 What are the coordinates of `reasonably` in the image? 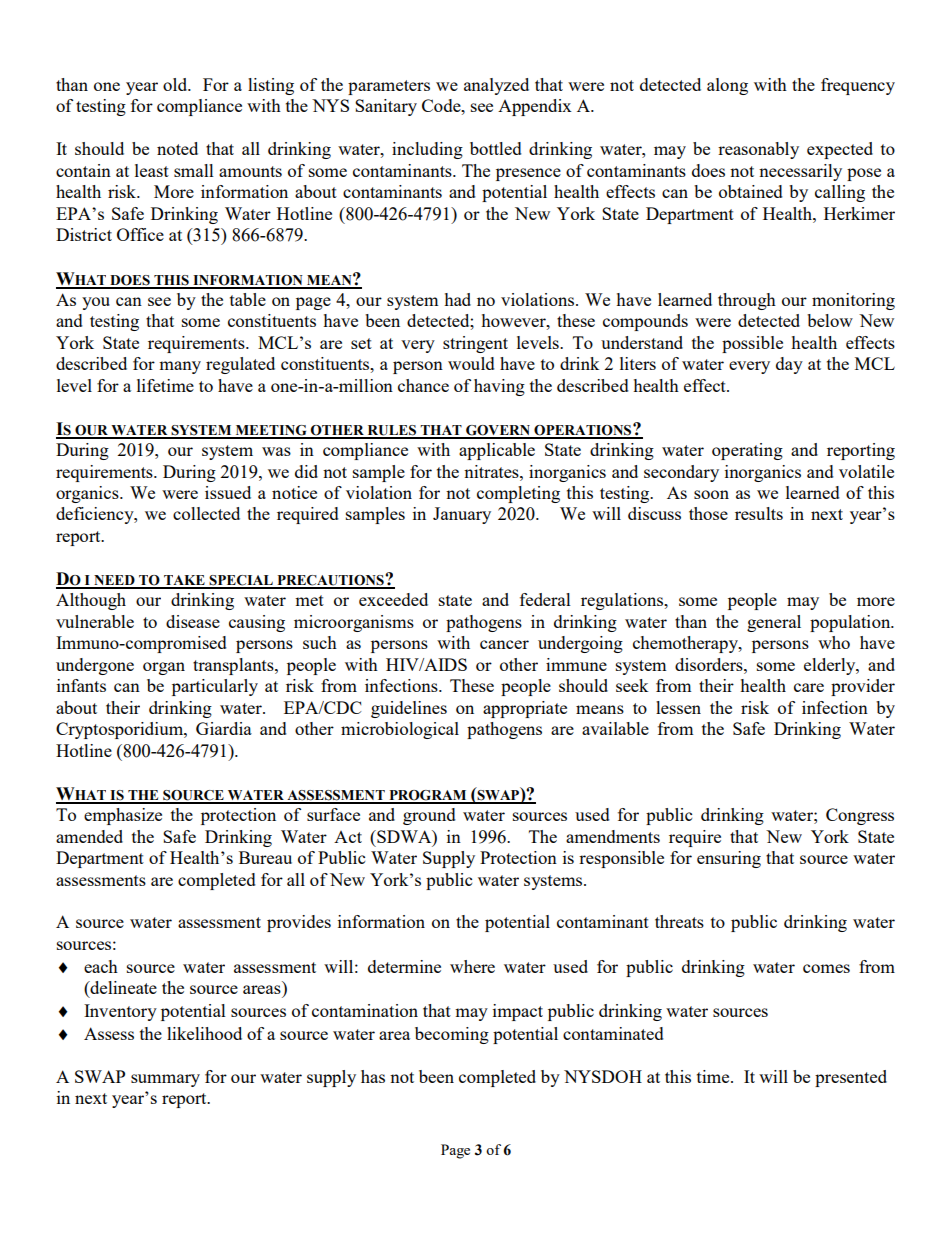 It's located at (758, 150).
